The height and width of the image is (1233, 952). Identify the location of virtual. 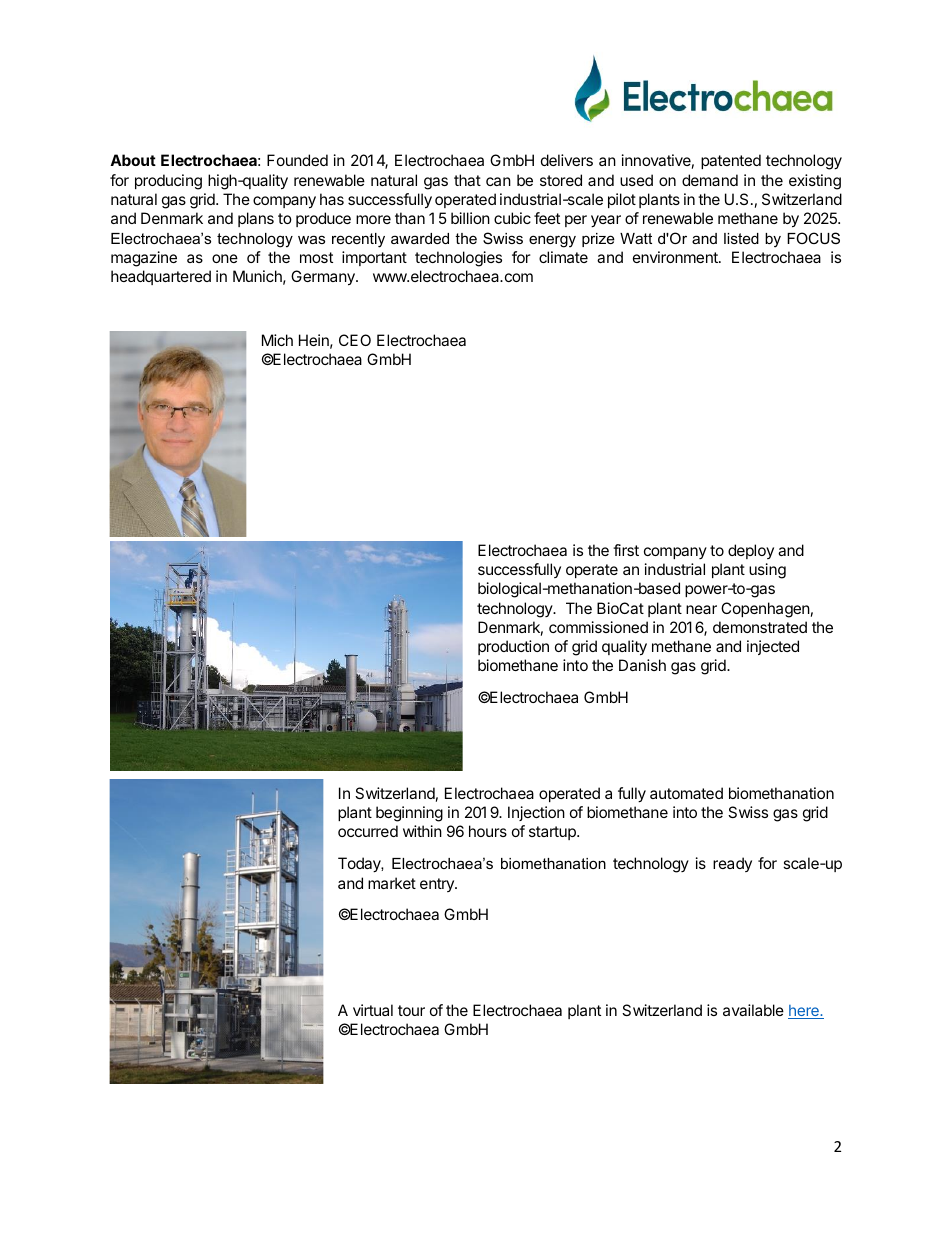
(373, 1010).
